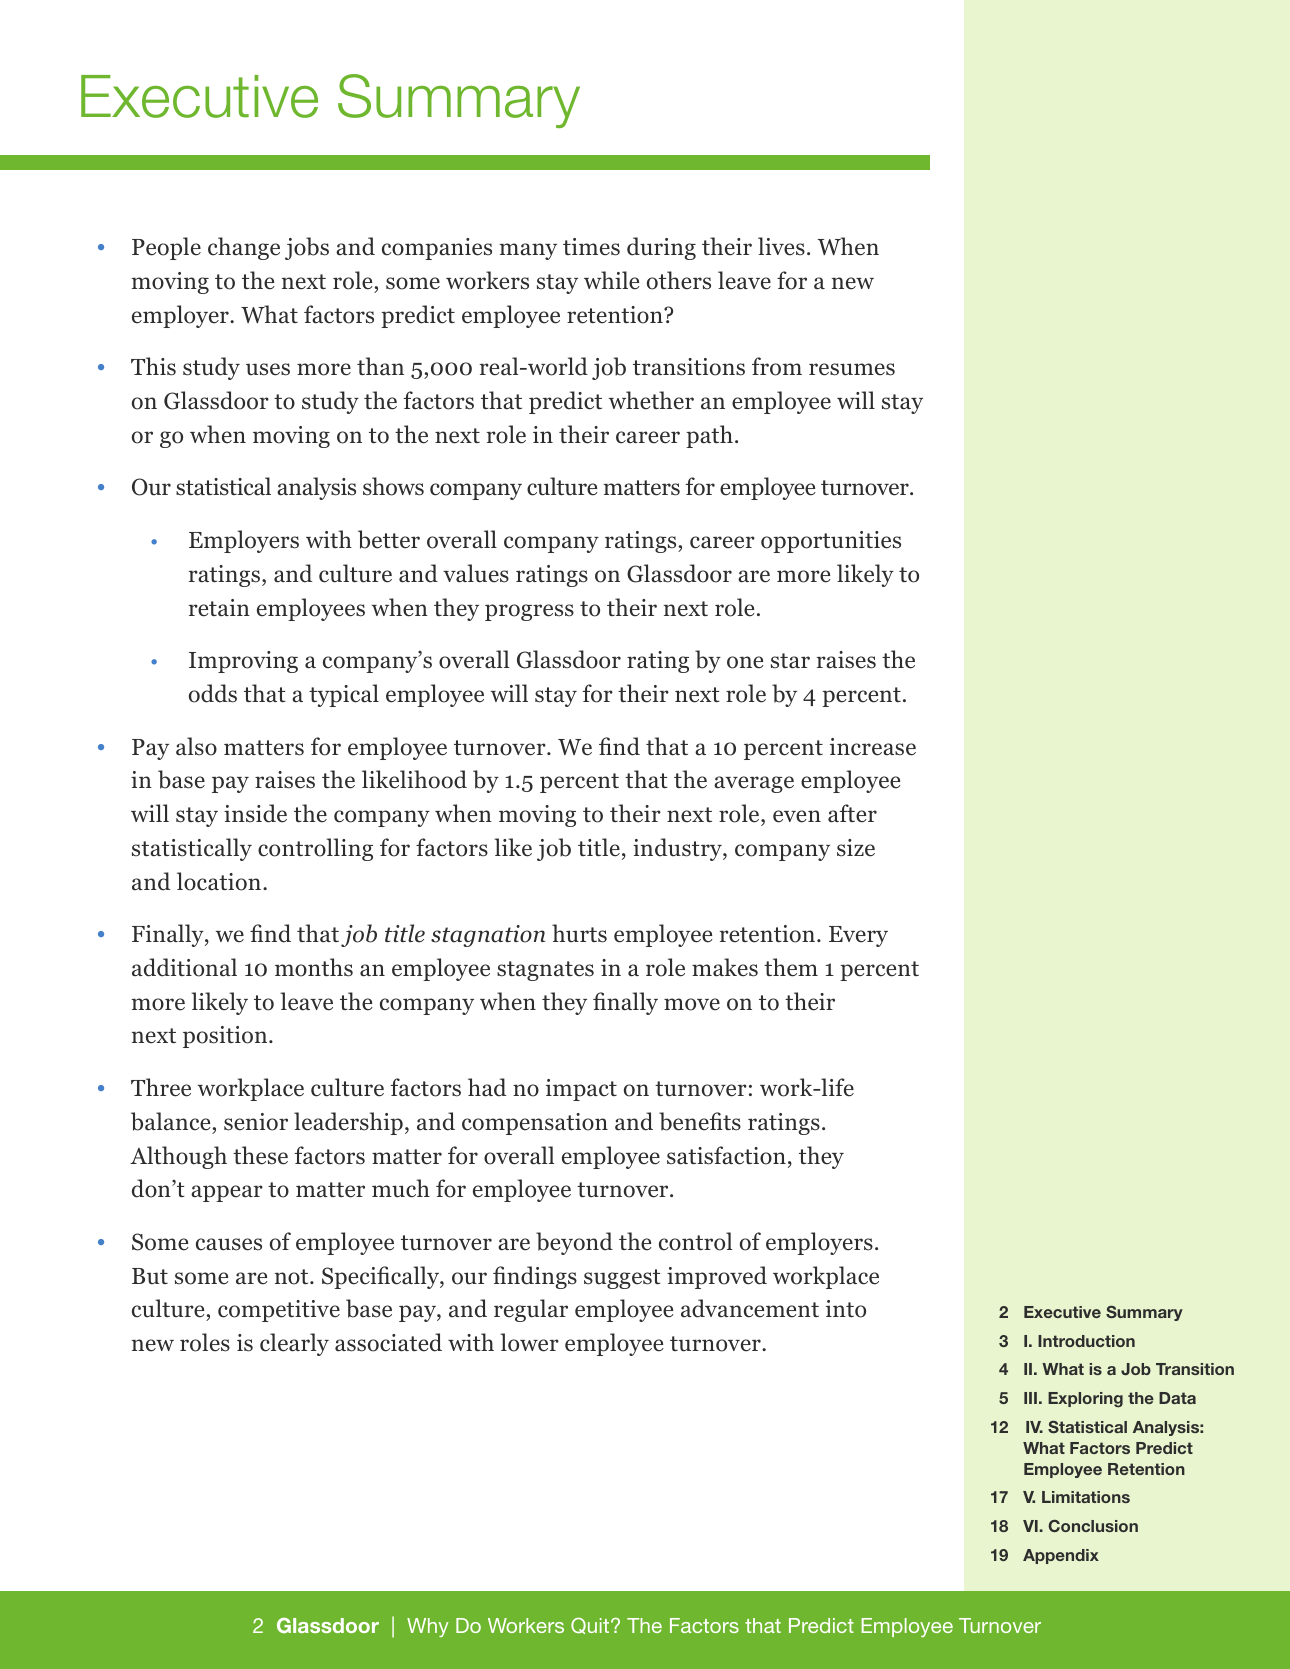 The width and height of the document is (1290, 1669). I want to click on position, so click(226, 1037).
